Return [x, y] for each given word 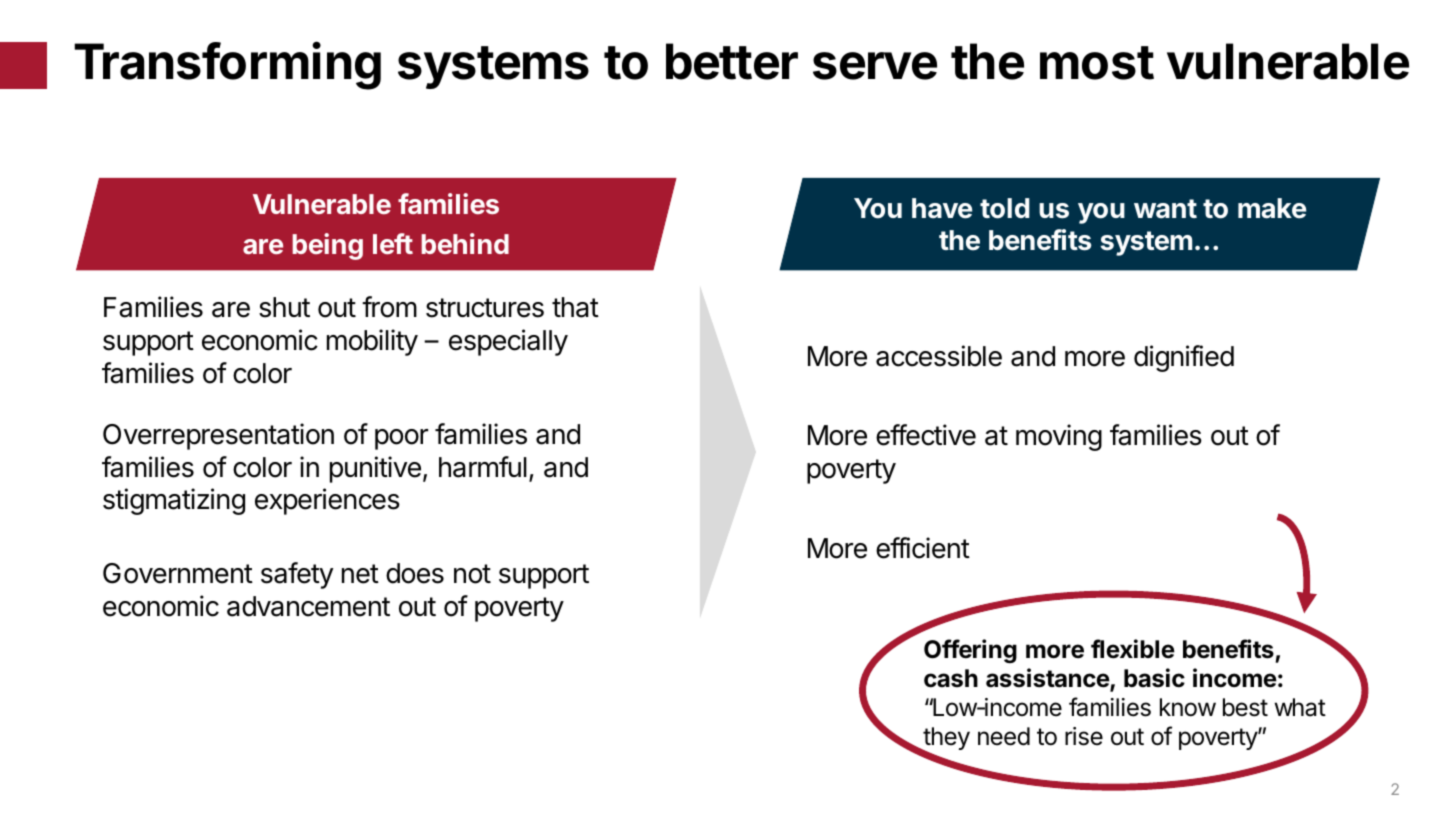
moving [1059, 437]
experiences [327, 501]
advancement [308, 606]
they [945, 740]
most [1097, 63]
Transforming [227, 65]
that [575, 307]
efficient [923, 548]
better [732, 61]
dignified [1184, 358]
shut [284, 307]
